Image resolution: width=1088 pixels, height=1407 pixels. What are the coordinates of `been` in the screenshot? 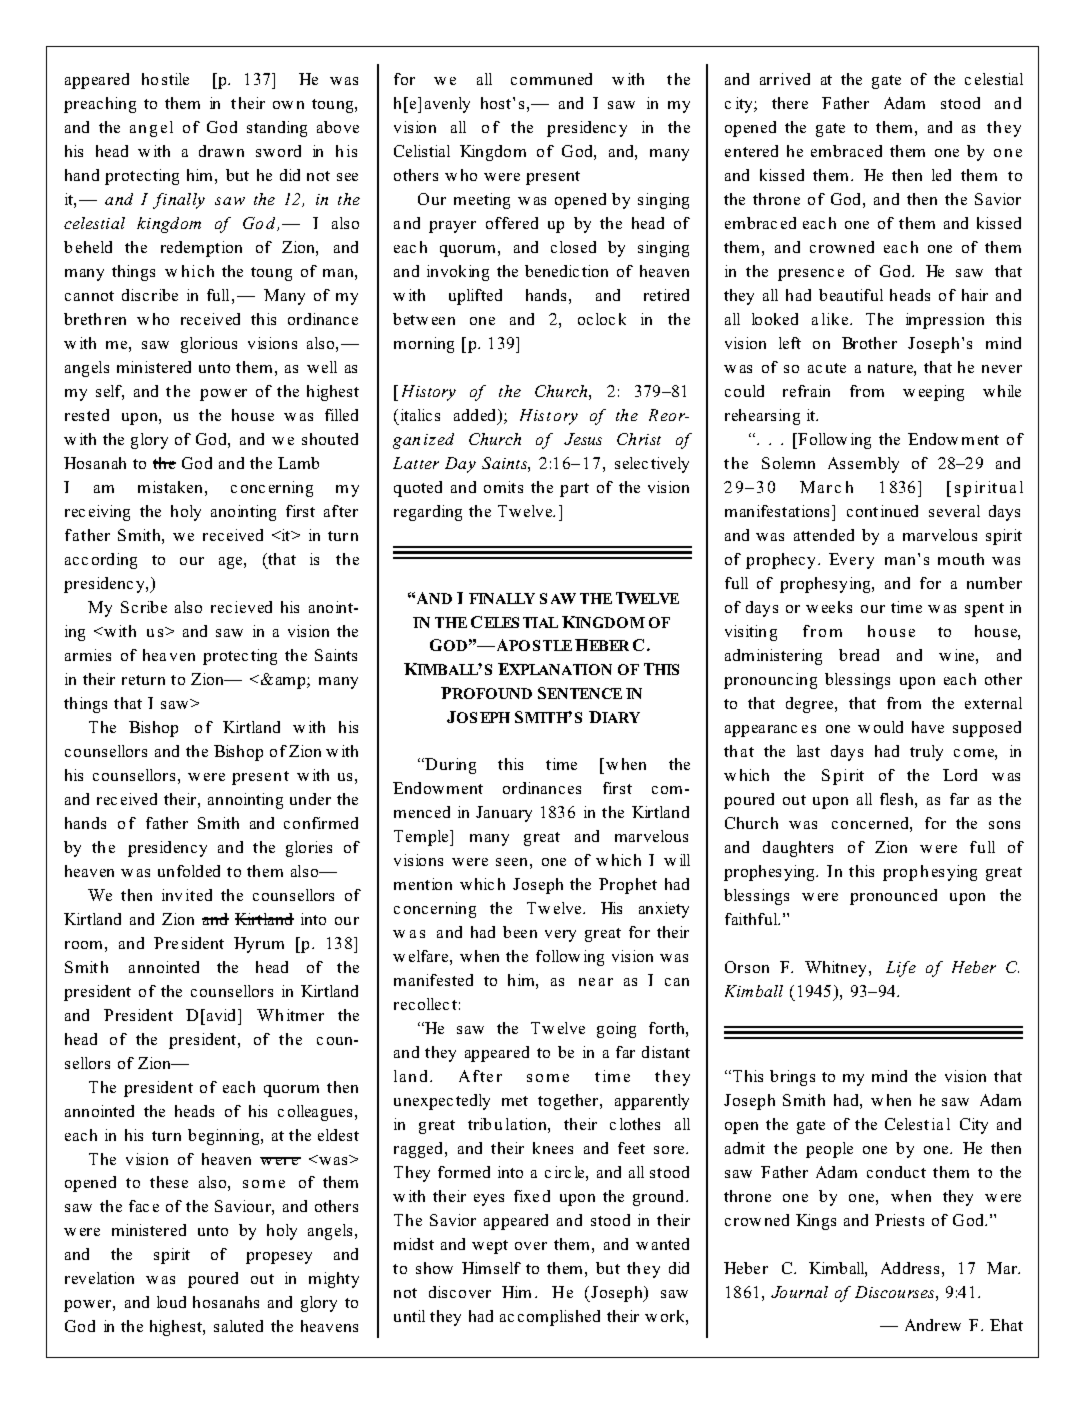 It's located at (520, 932).
